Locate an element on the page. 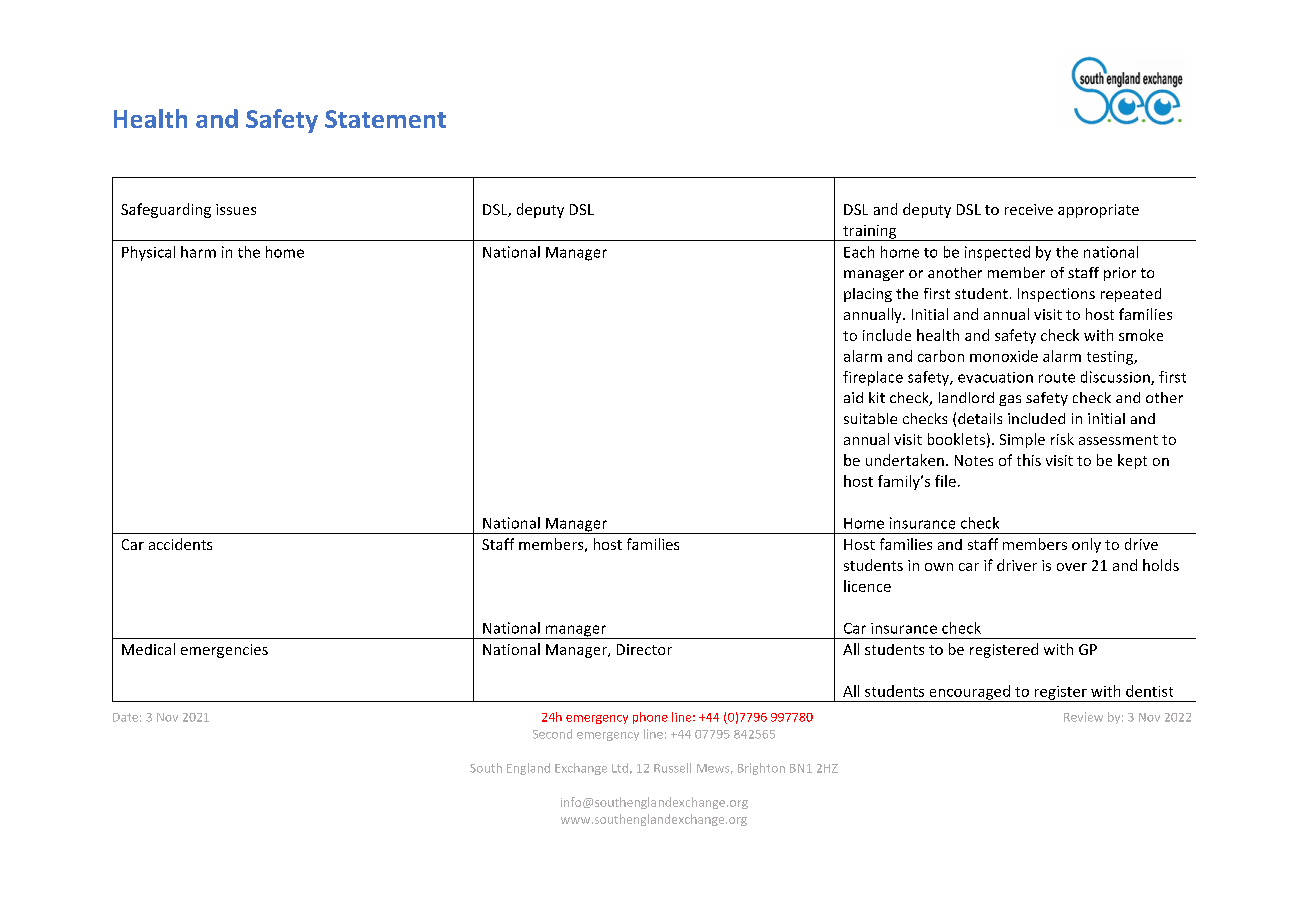 Image resolution: width=1308 pixels, height=924 pixels. Russell is located at coordinates (672, 768).
